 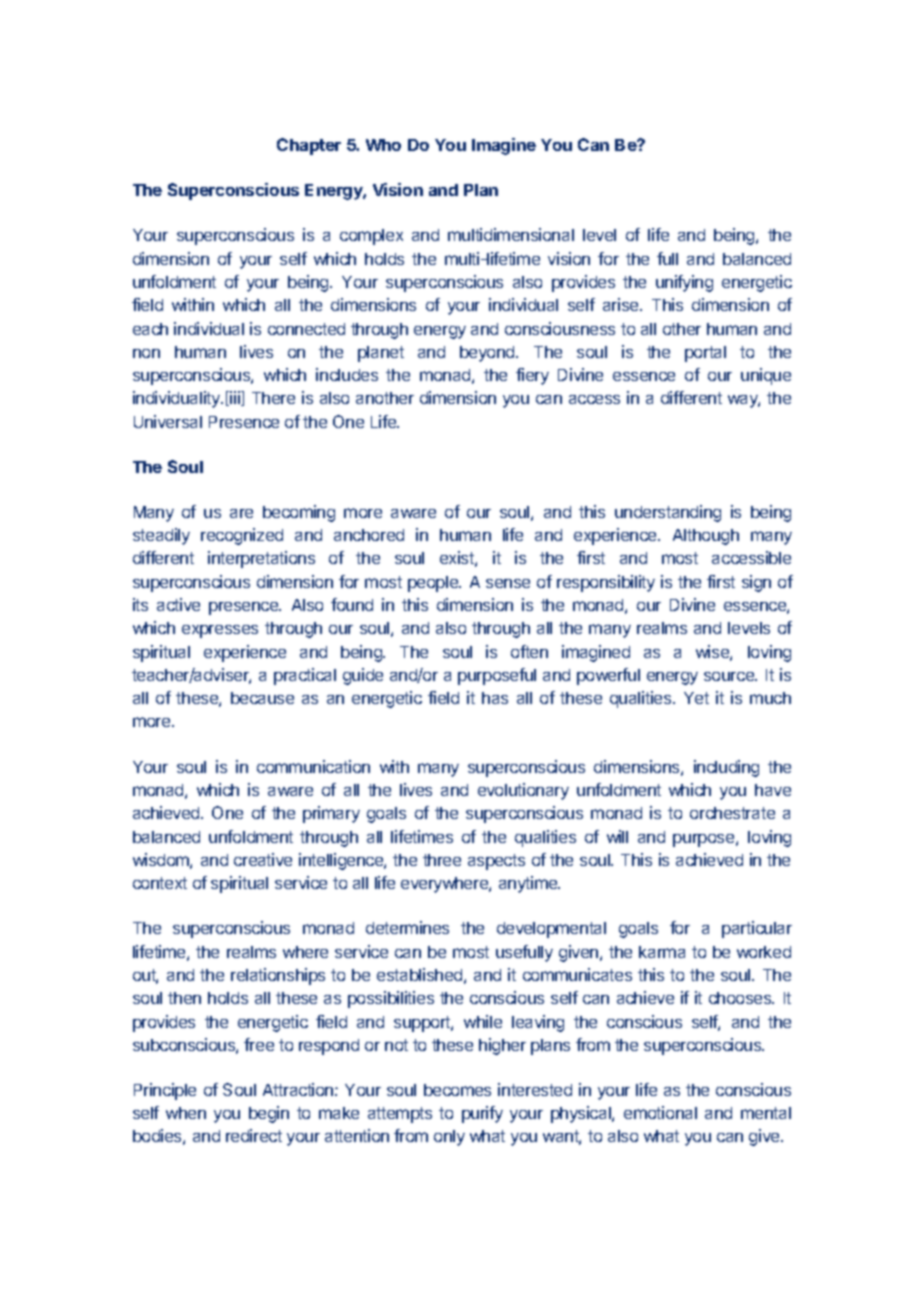 What do you see at coordinates (529, 651) in the screenshot?
I see `often` at bounding box center [529, 651].
